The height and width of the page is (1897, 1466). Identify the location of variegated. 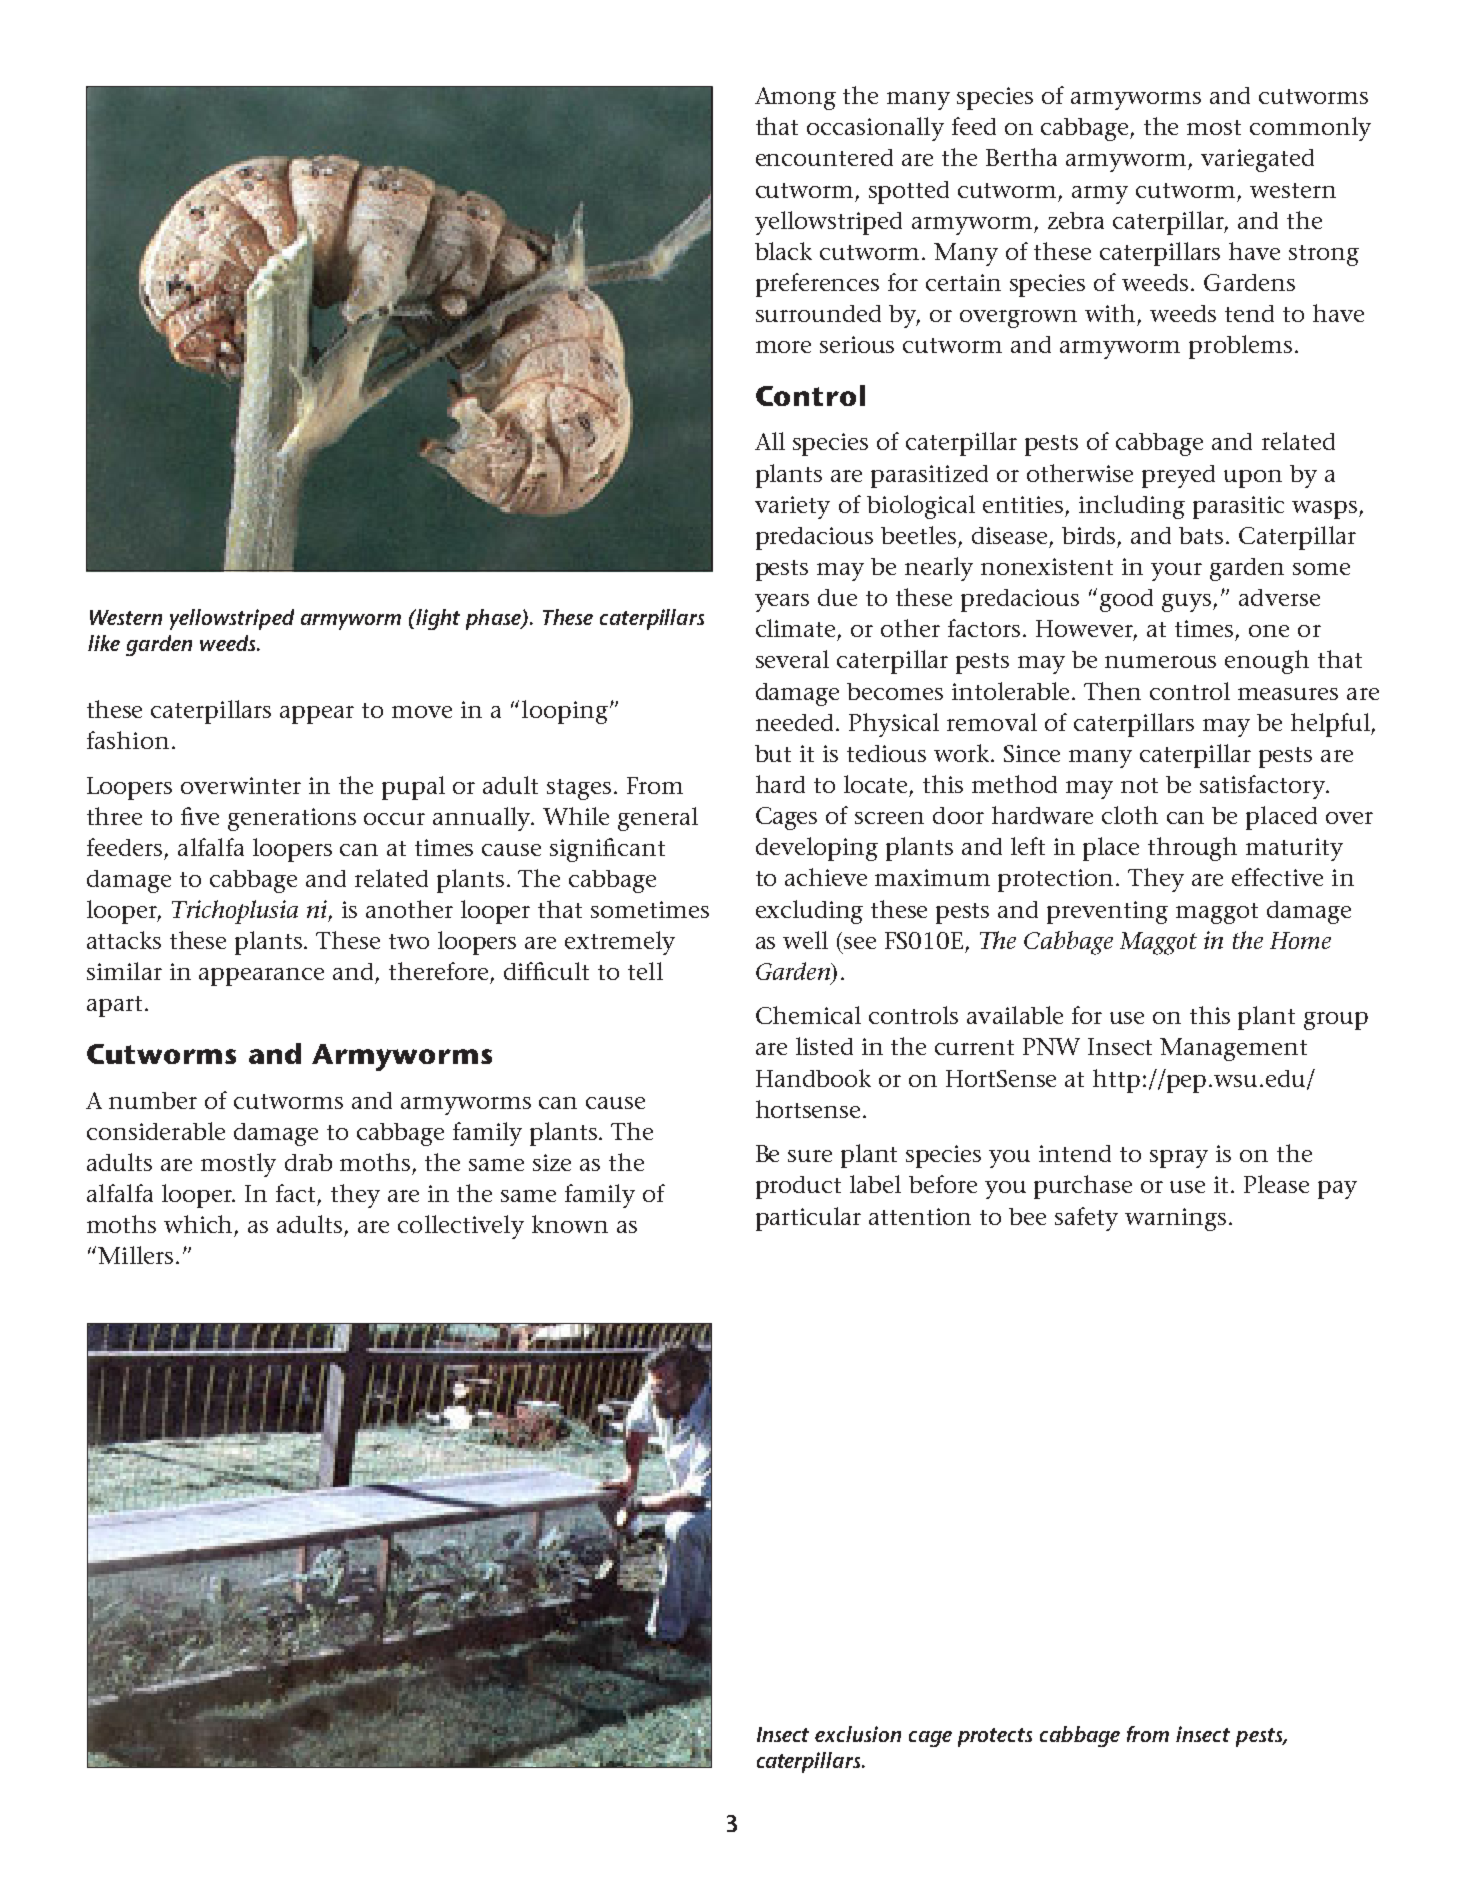
(1257, 160).
